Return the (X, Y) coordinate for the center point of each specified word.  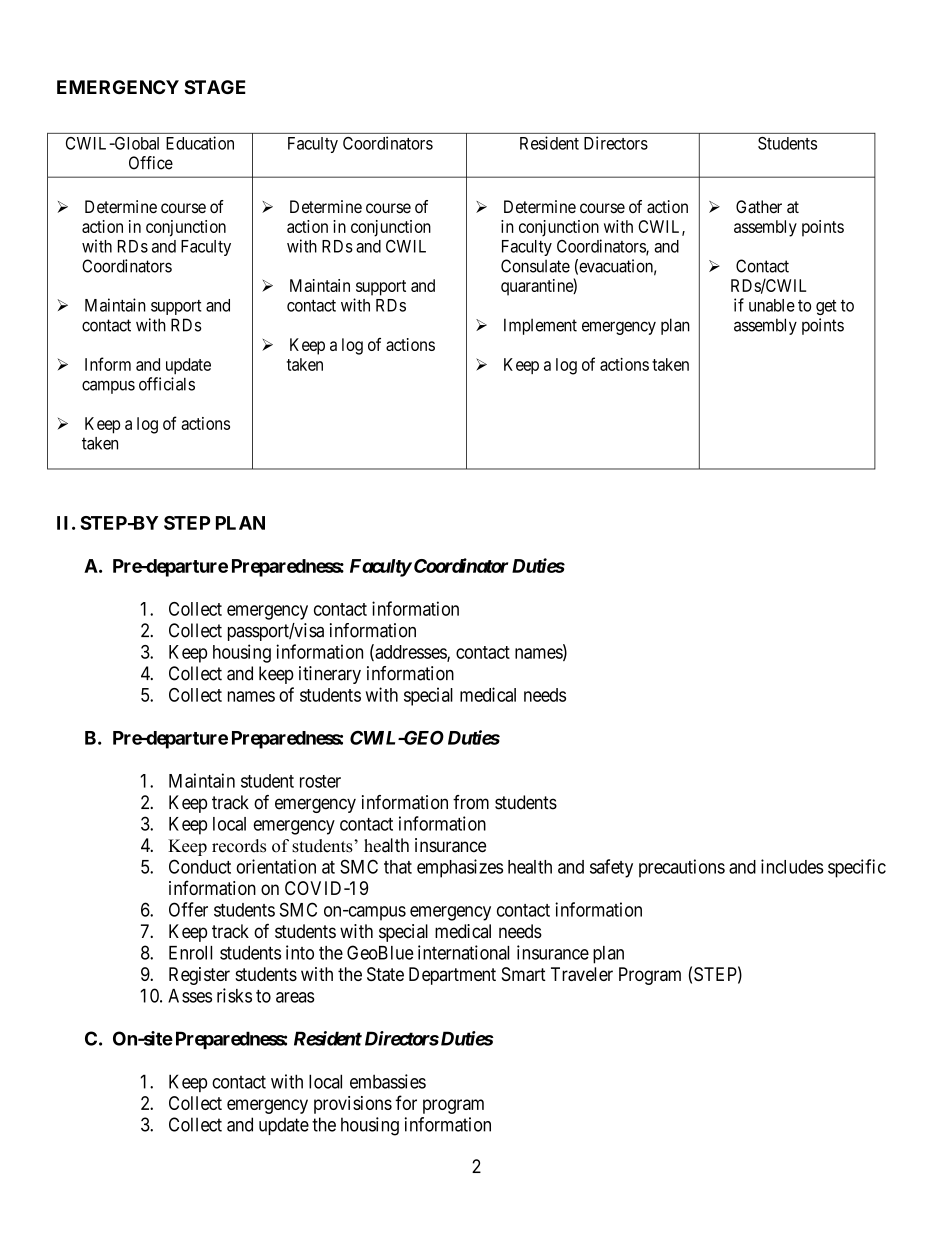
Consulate (535, 266)
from (471, 802)
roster (320, 781)
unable (772, 305)
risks (234, 995)
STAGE (215, 87)
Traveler (582, 974)
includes (792, 866)
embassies (388, 1081)
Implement (540, 326)
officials (167, 384)
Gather (759, 207)
